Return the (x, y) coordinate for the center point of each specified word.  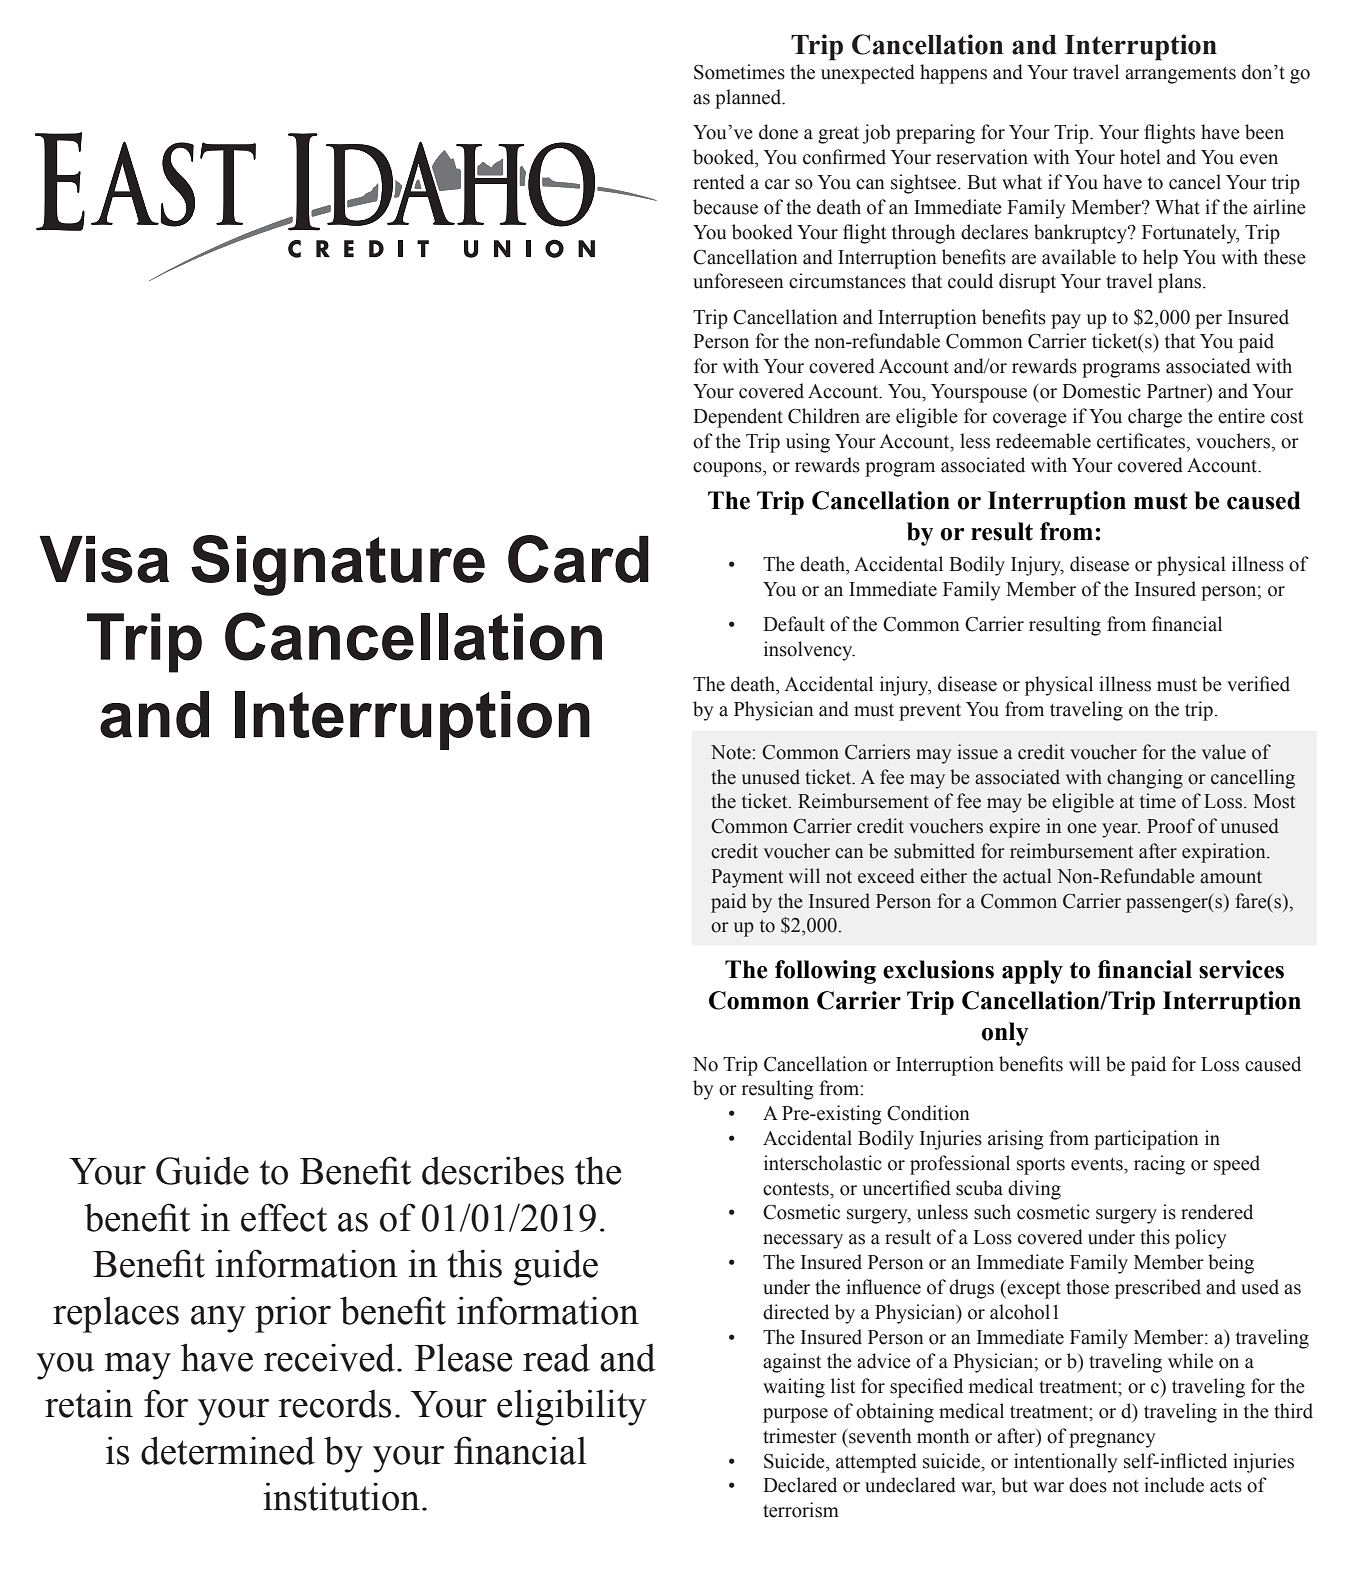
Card (578, 559)
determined (228, 1450)
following (825, 972)
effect (284, 1217)
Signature (338, 565)
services (1241, 969)
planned (749, 99)
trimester (800, 1436)
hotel (1140, 157)
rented (719, 182)
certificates (1142, 441)
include (1174, 1485)
